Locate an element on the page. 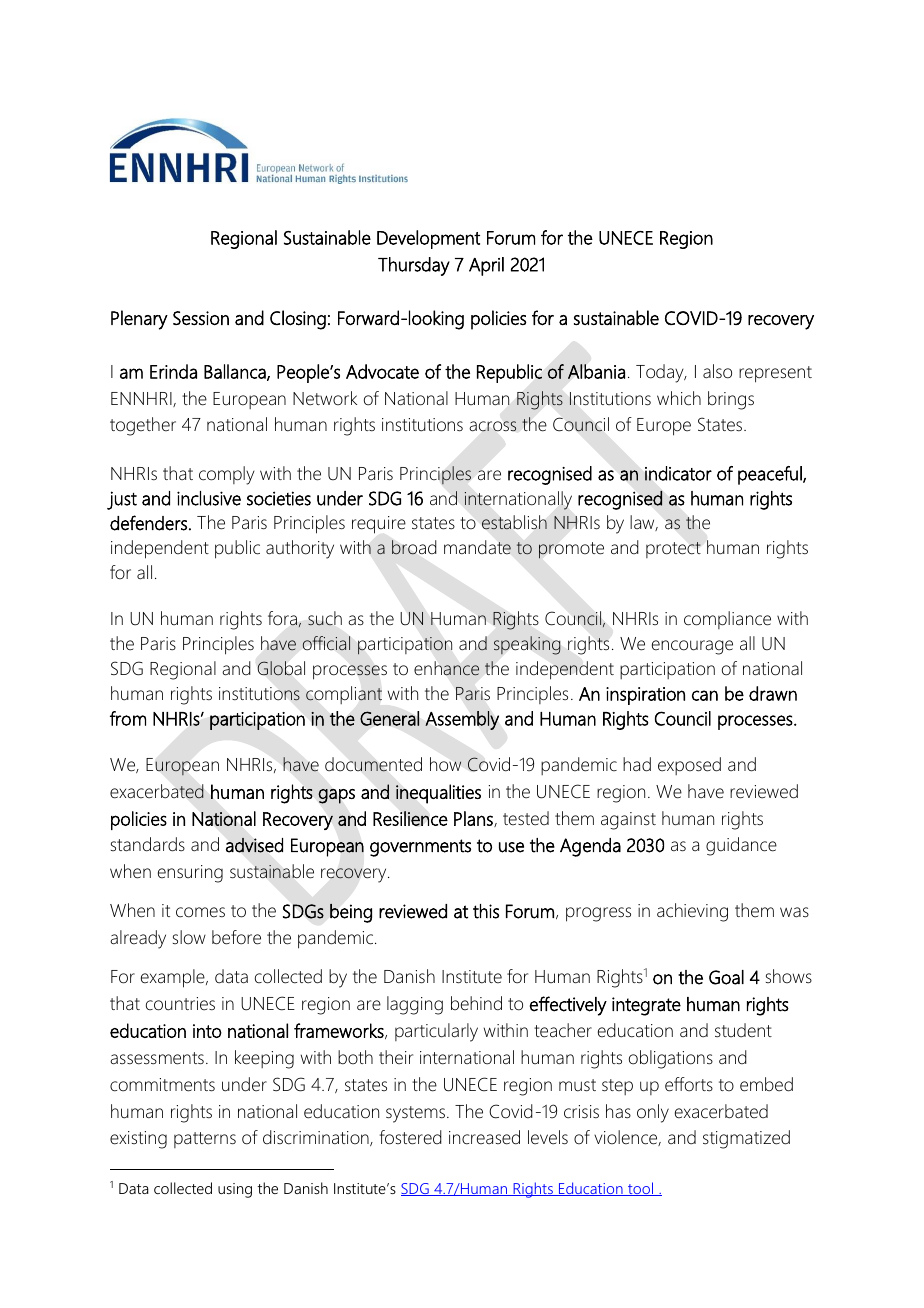 This page has width=924, height=1308. can is located at coordinates (705, 695).
